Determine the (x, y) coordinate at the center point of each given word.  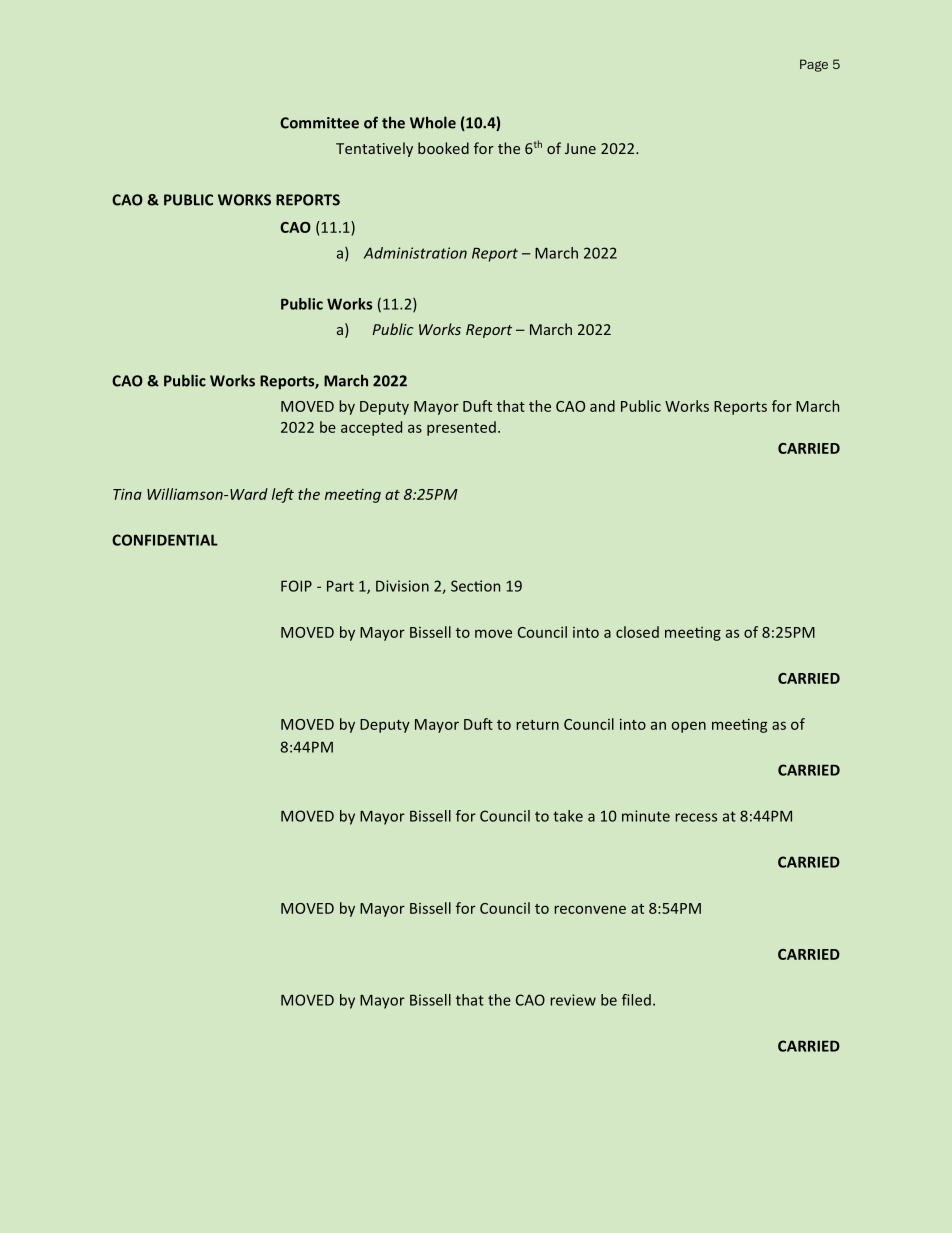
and (602, 406)
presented (461, 428)
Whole (433, 122)
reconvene (590, 909)
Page (814, 65)
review (573, 1000)
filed (636, 1000)
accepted (371, 428)
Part (340, 586)
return (537, 725)
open (689, 727)
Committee (319, 123)
